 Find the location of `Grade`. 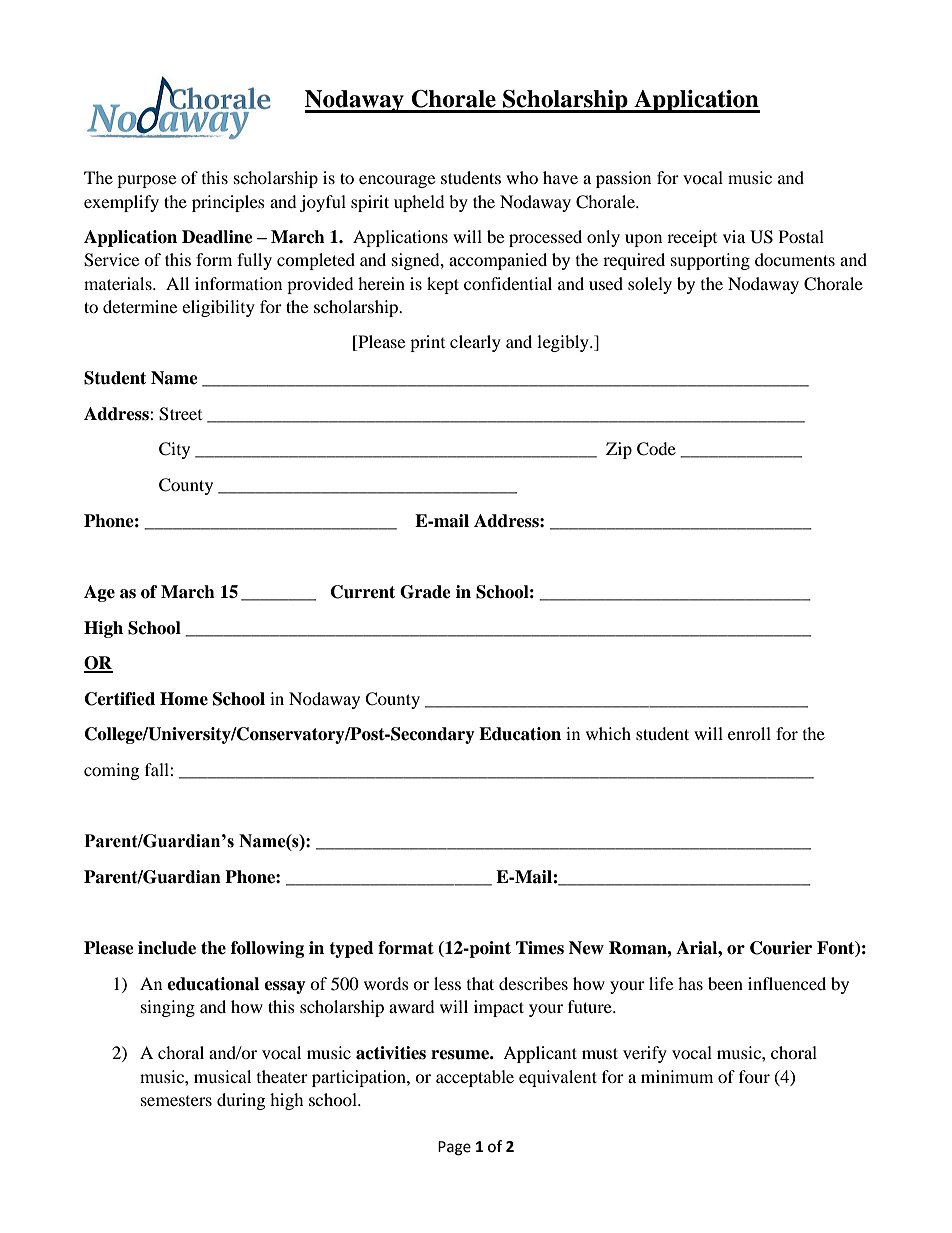

Grade is located at coordinates (425, 592).
